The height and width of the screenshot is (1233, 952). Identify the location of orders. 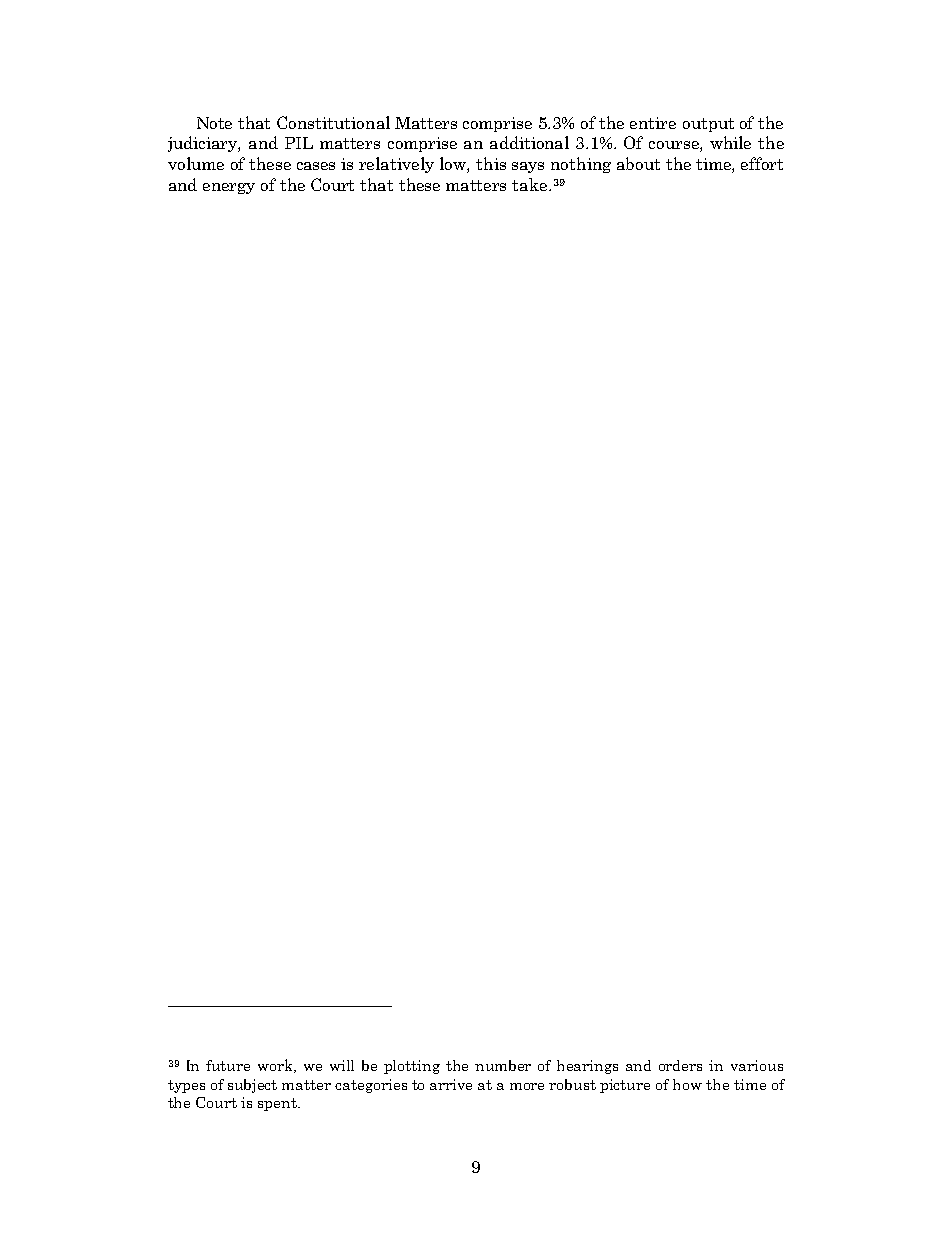
(680, 1065).
